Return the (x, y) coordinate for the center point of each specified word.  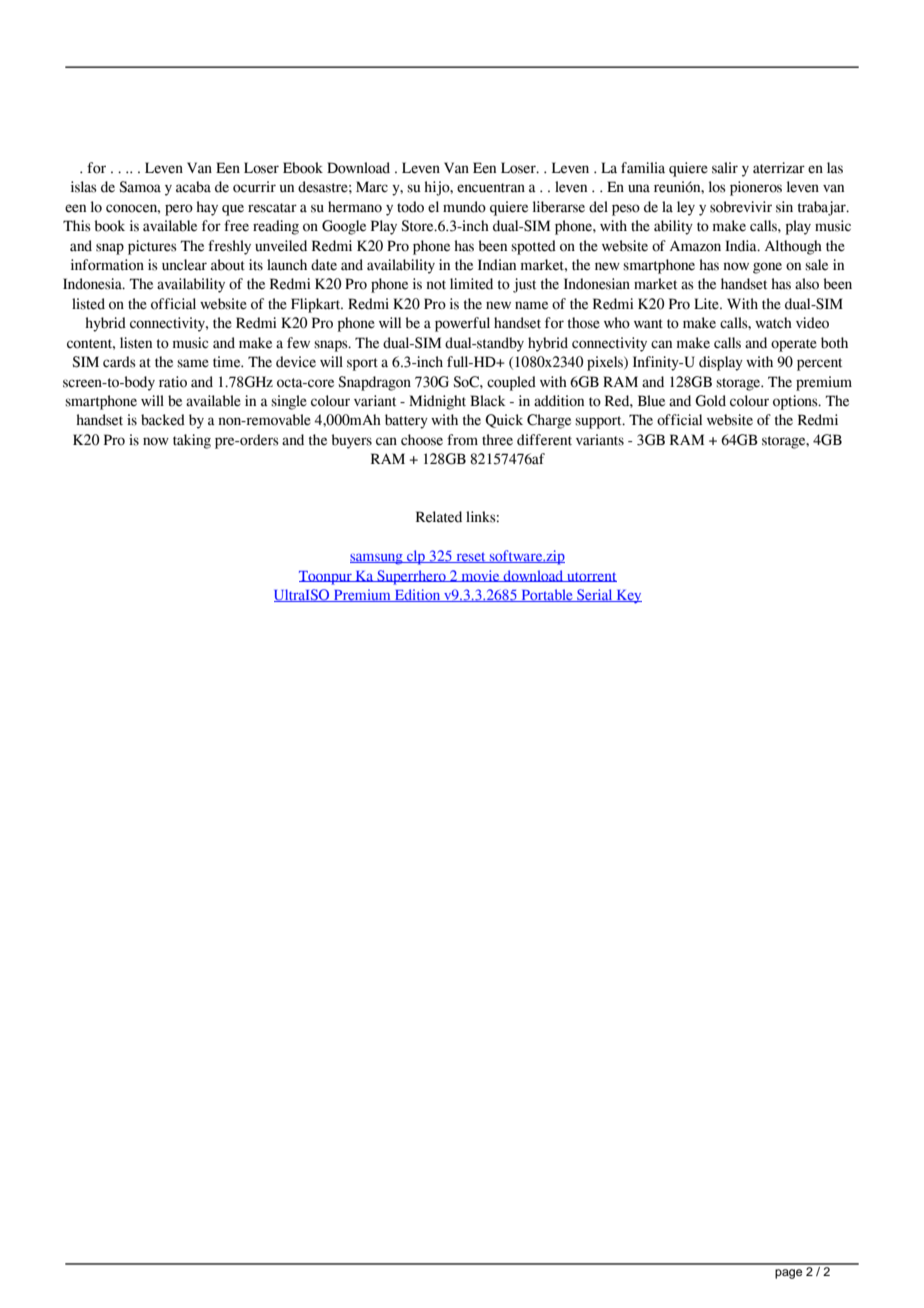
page (788, 1274)
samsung (377, 559)
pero (179, 210)
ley (686, 208)
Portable (547, 595)
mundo (464, 207)
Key (628, 597)
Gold (710, 401)
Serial (595, 595)
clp (416, 557)
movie (480, 576)
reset (471, 557)
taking (192, 441)
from (462, 440)
